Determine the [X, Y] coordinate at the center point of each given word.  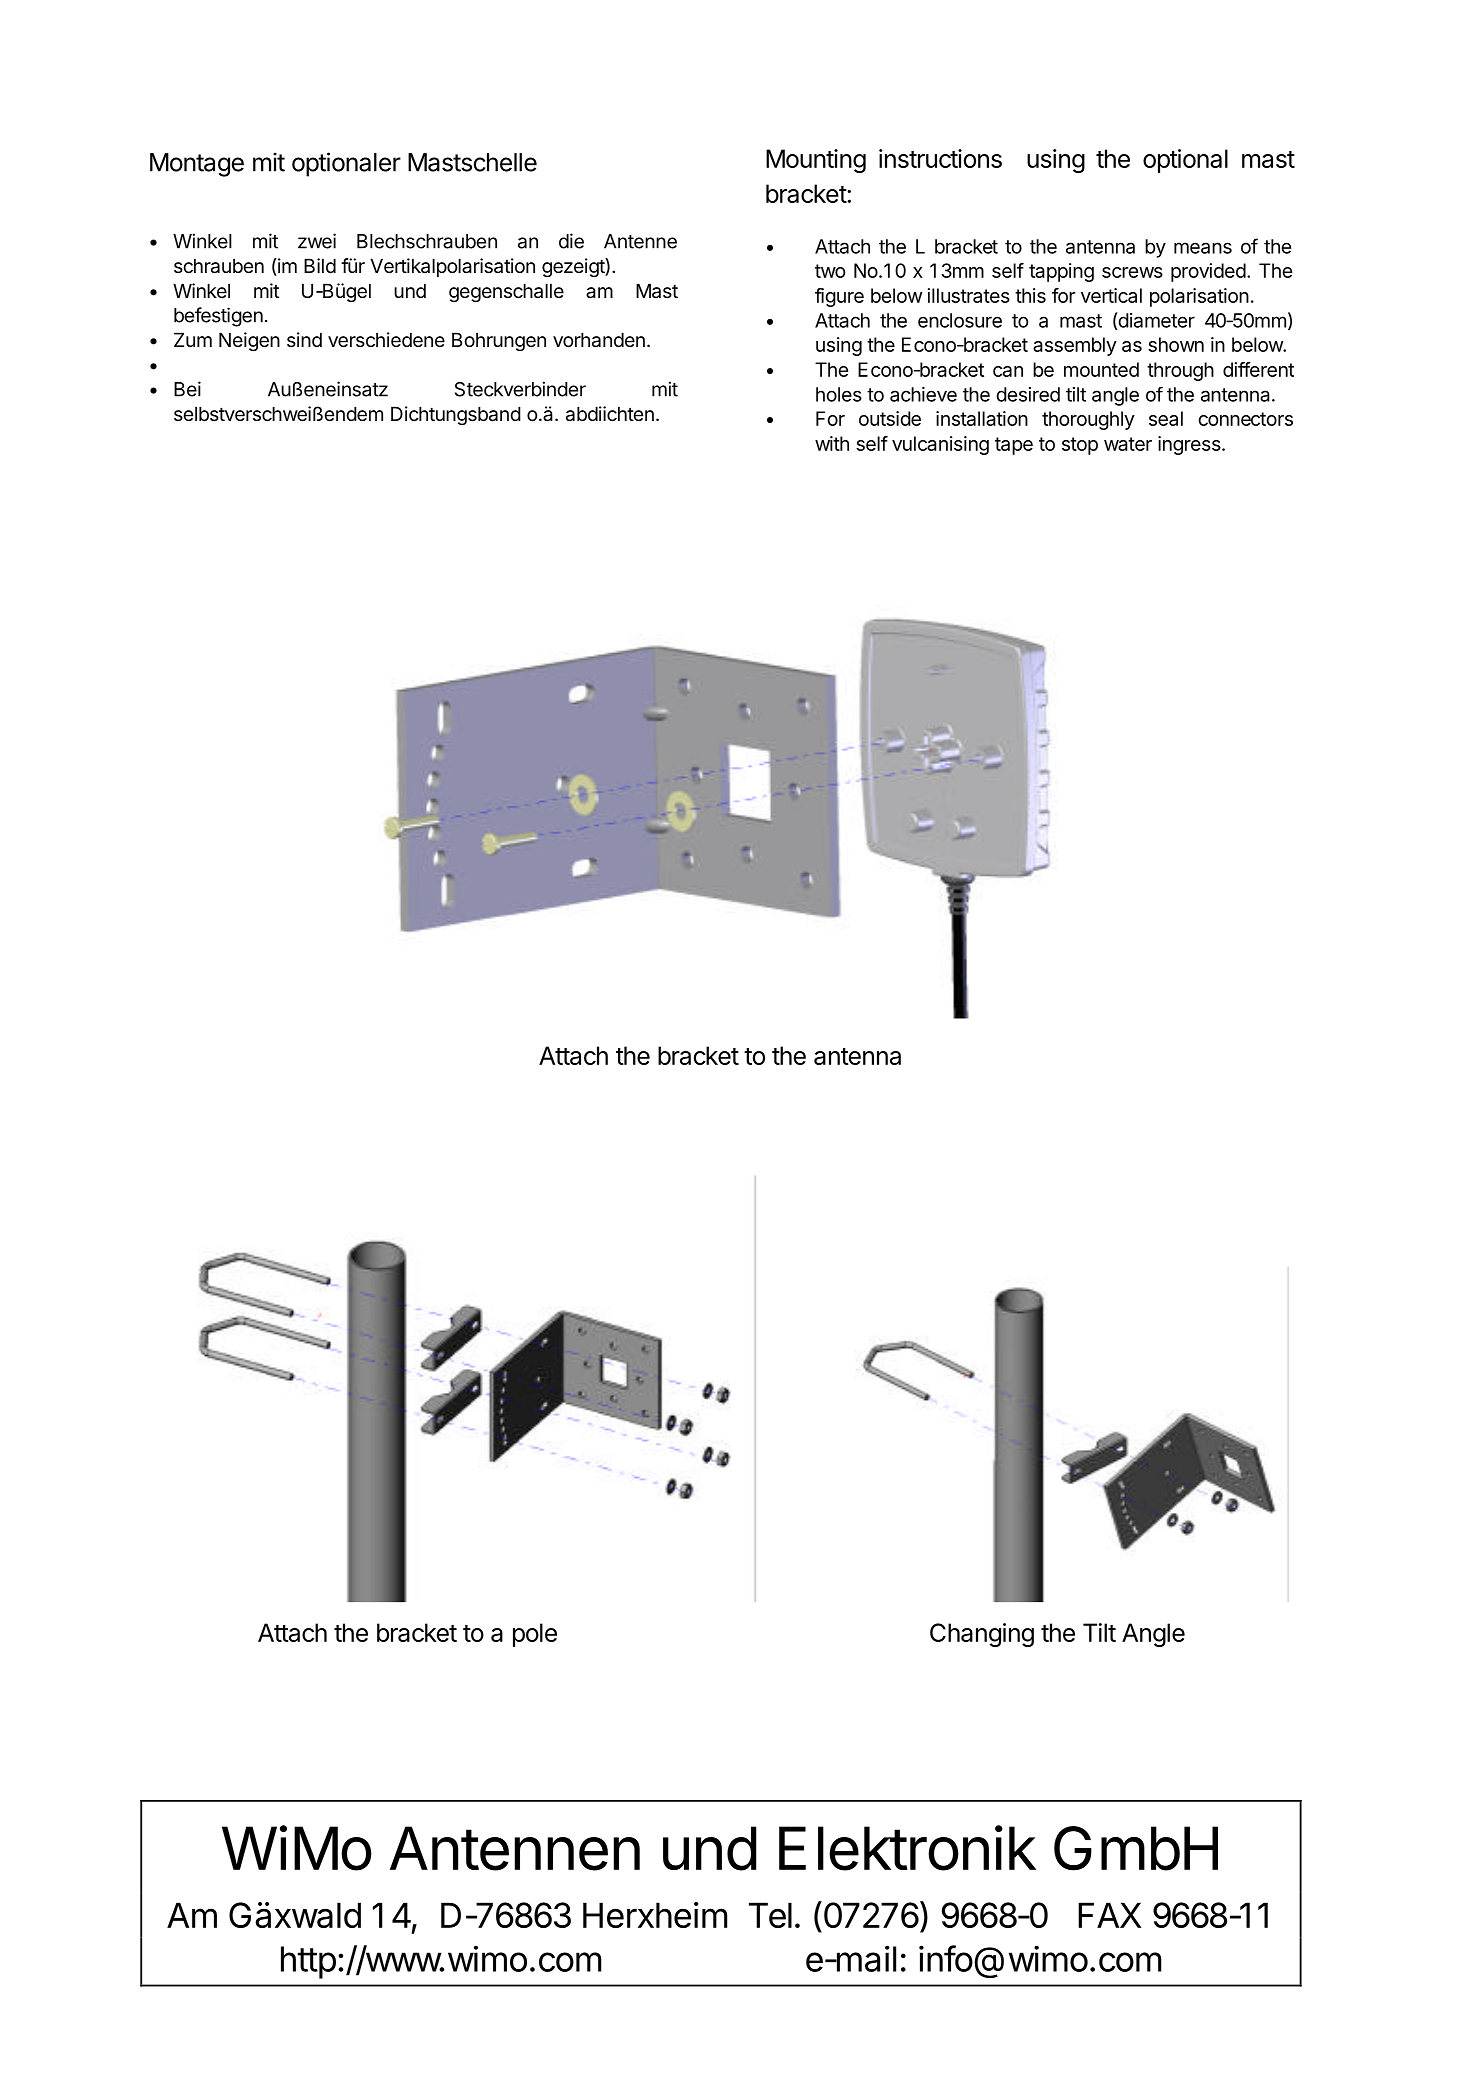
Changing [982, 1635]
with [832, 443]
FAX [1109, 1915]
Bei [187, 389]
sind [304, 339]
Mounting [816, 161]
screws [1132, 272]
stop [1080, 446]
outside [890, 418]
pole [535, 1635]
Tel [770, 1915]
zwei [317, 241]
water [1128, 444]
